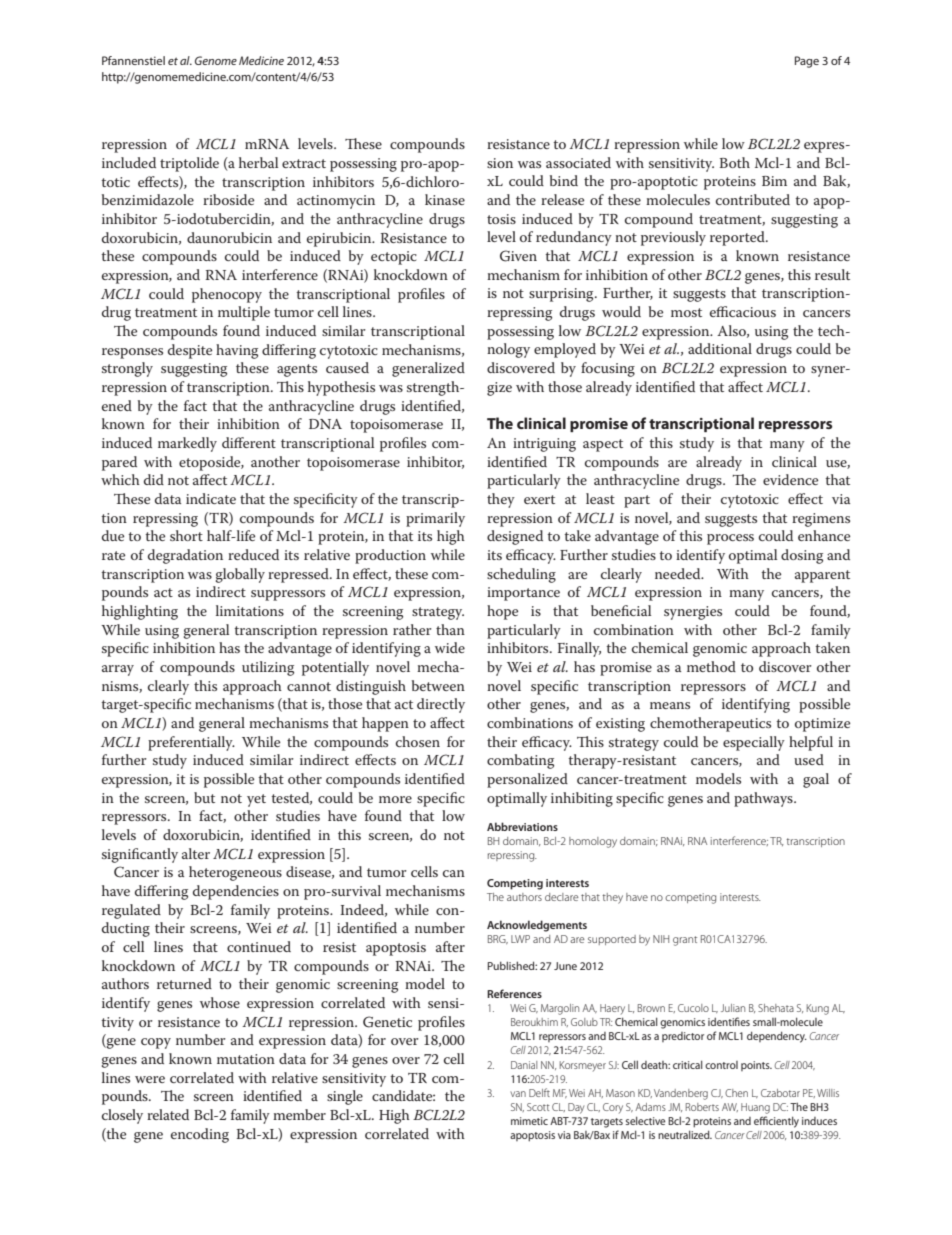 Image resolution: width=952 pixels, height=1235 pixels. I want to click on herbal, so click(258, 162).
